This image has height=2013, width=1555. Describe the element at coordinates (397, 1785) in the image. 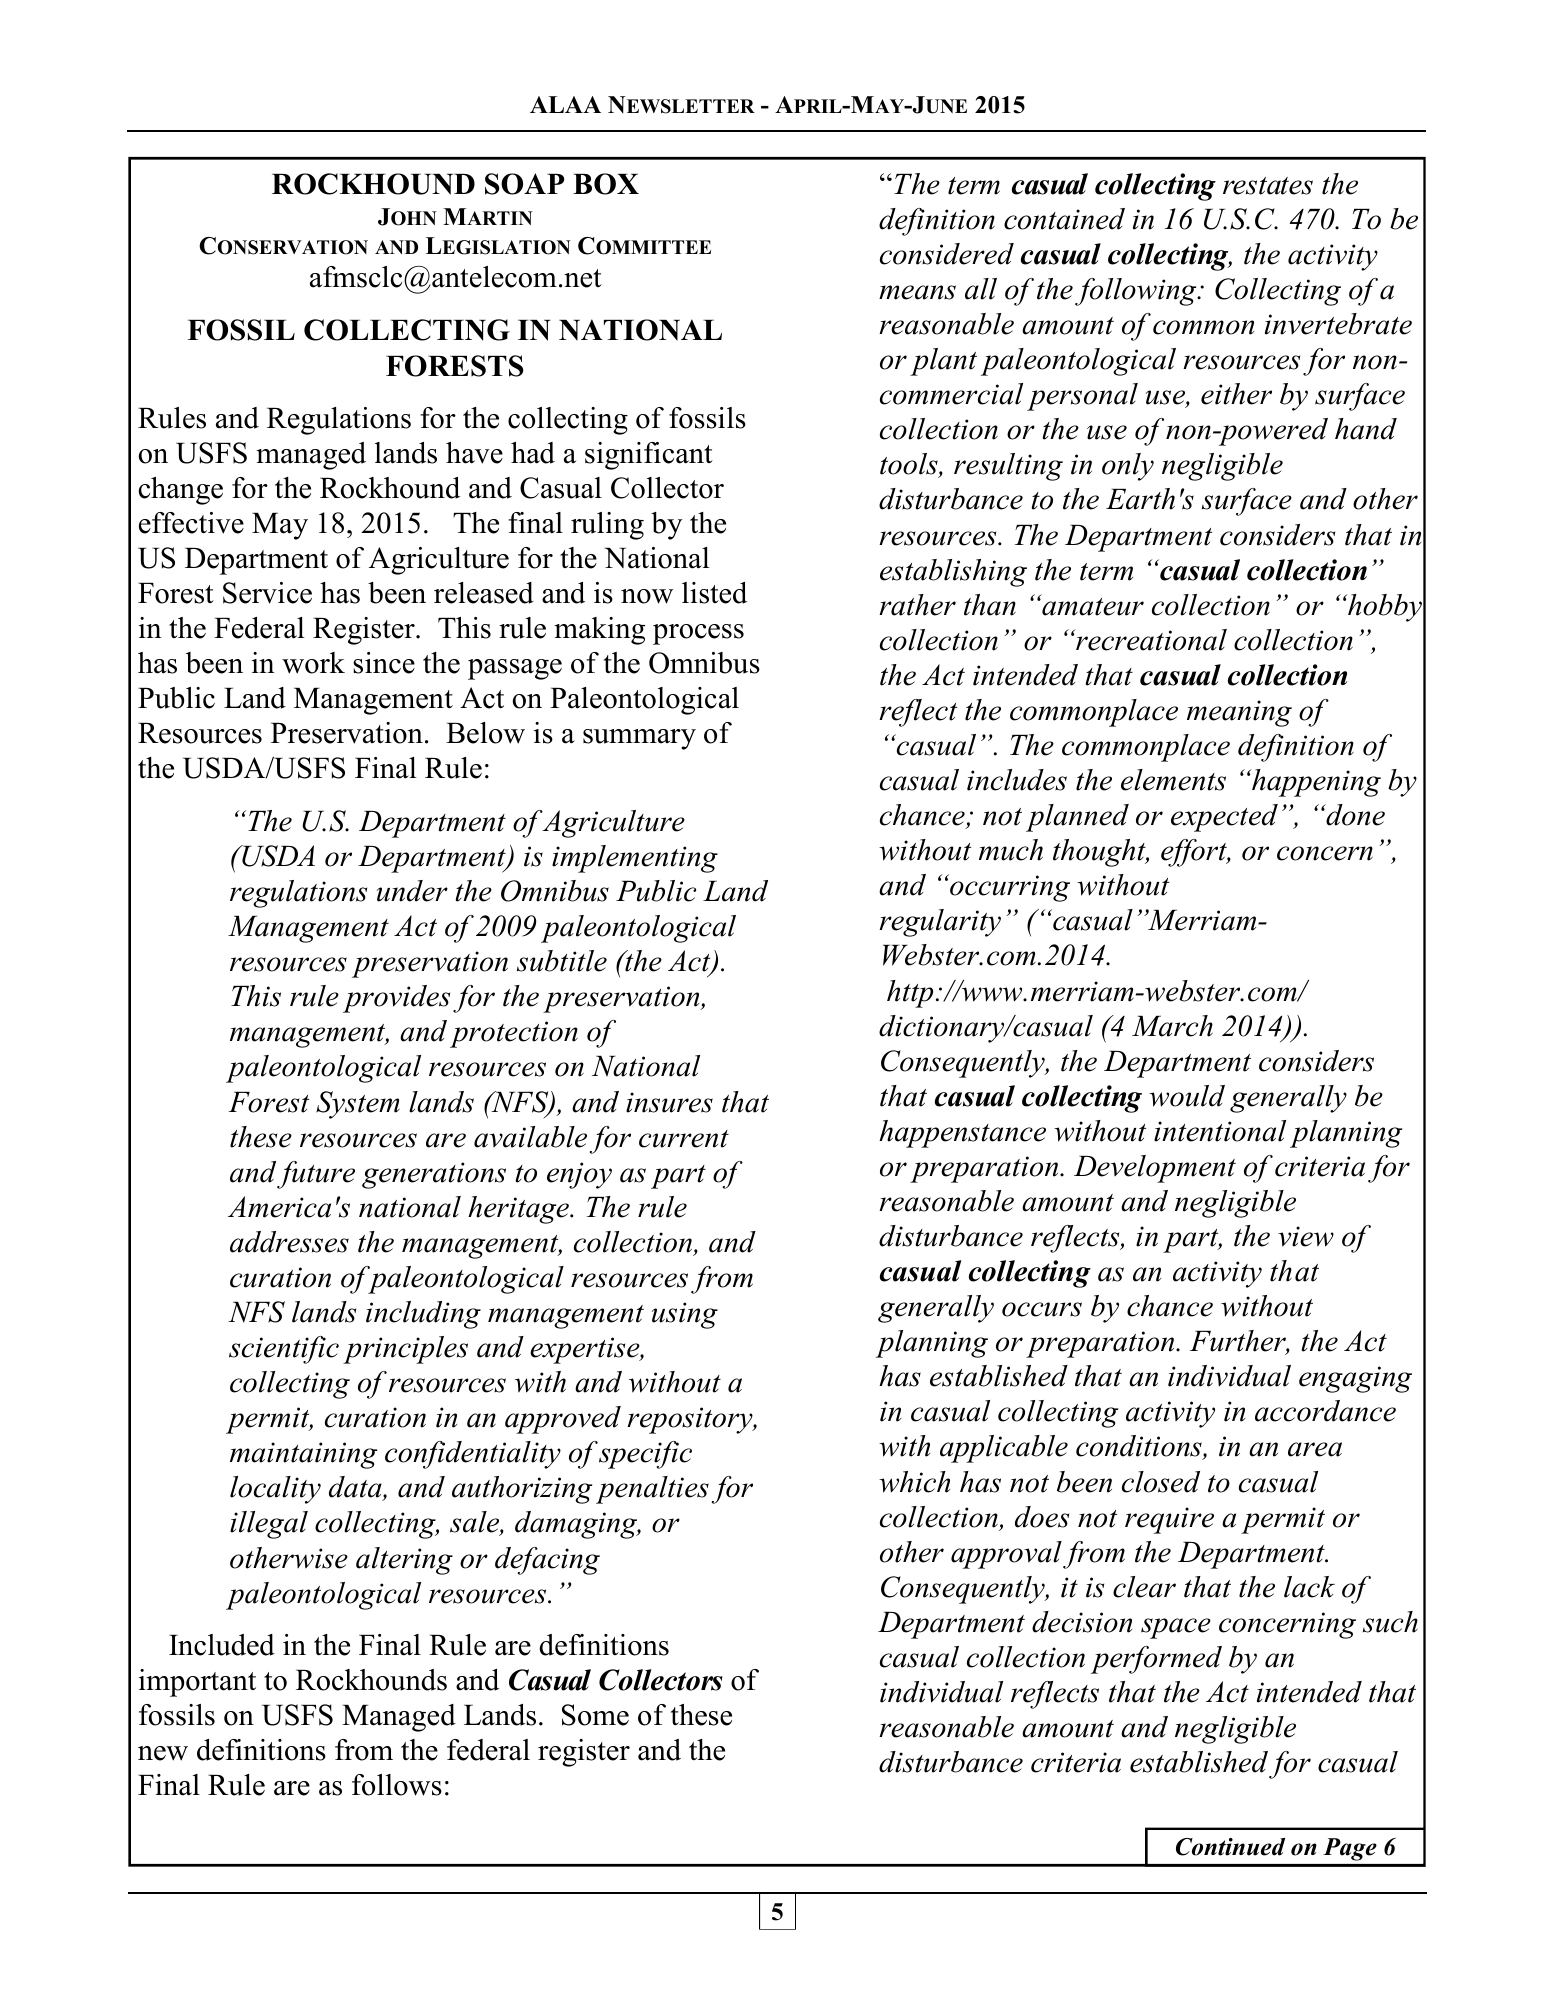

I see `follows` at that location.
